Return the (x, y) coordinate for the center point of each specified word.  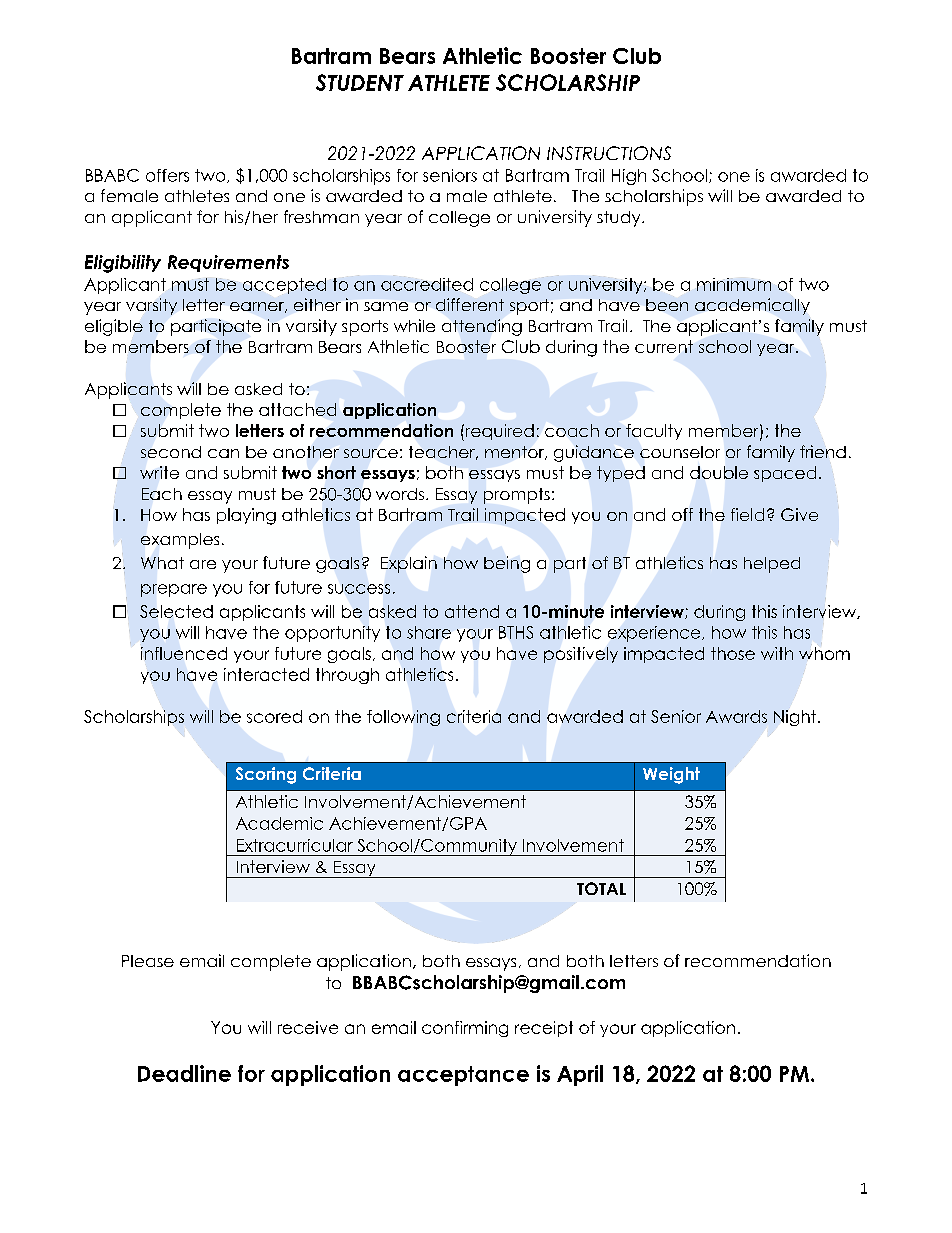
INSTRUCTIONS (609, 153)
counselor (680, 452)
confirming (465, 1029)
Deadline (184, 1073)
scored (274, 716)
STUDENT (360, 82)
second (171, 452)
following (403, 718)
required (498, 432)
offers (167, 175)
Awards (736, 716)
